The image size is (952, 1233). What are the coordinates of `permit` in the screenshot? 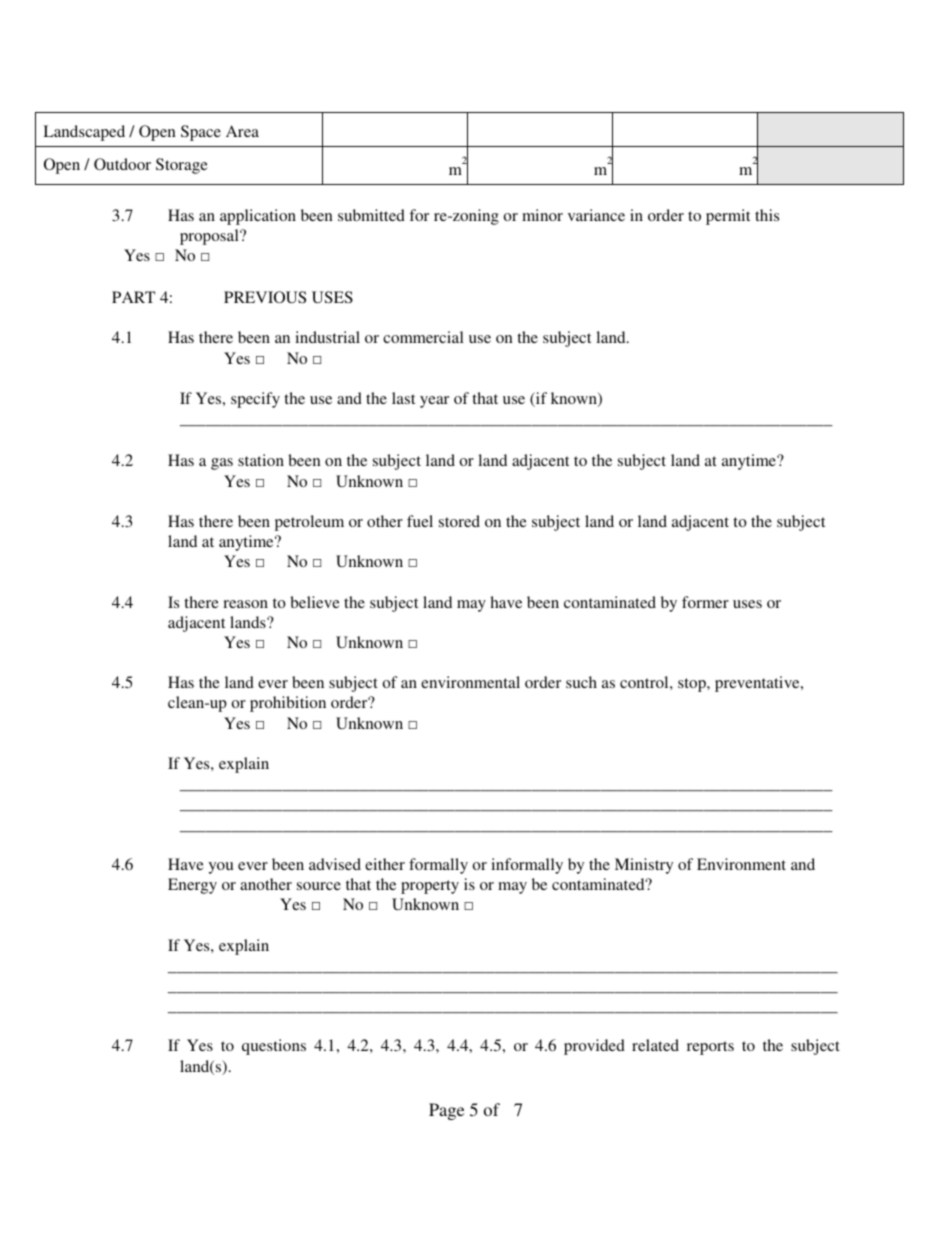 It's located at (728, 217).
